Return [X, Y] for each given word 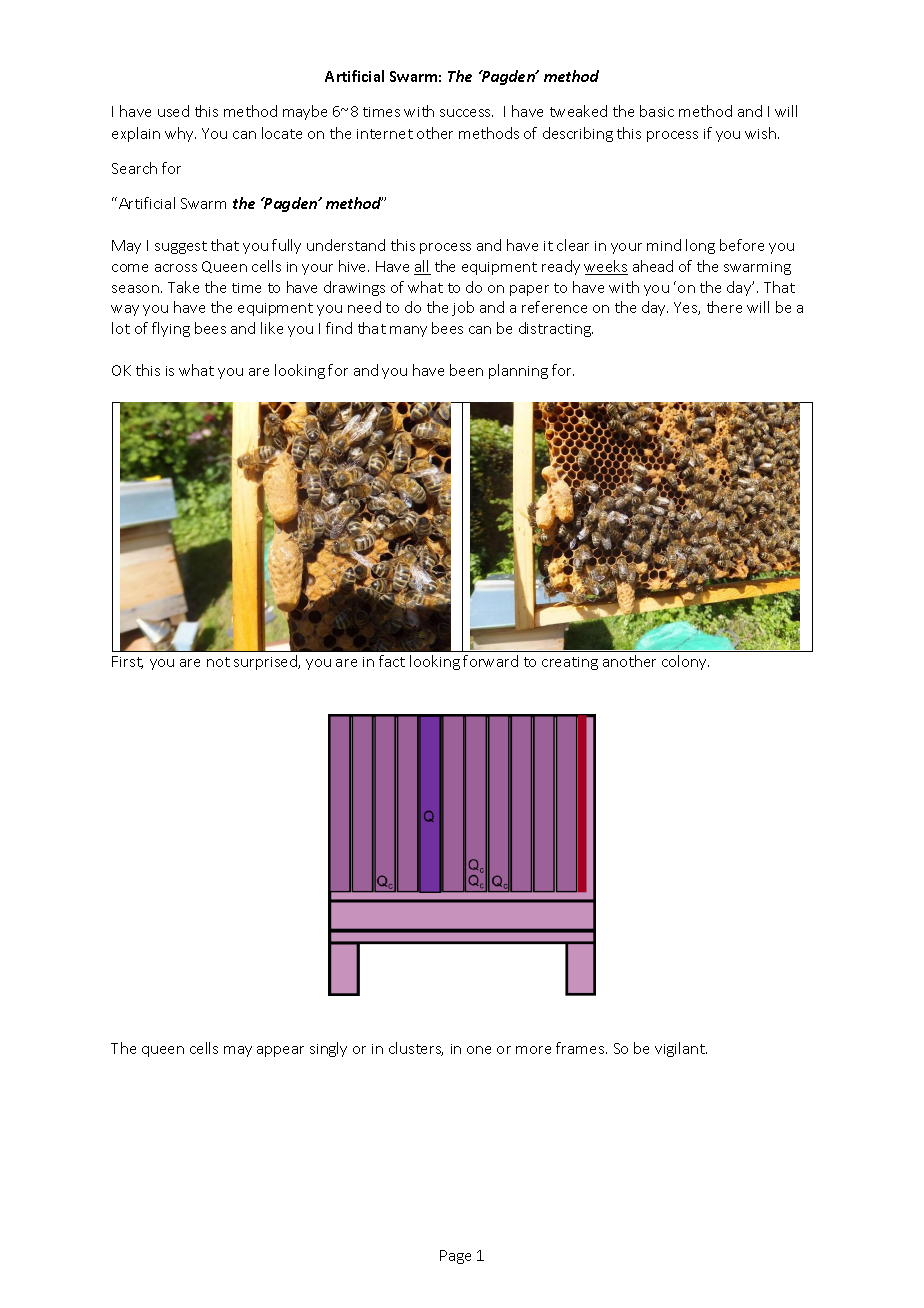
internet [385, 134]
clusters [416, 1049]
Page [455, 1257]
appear [280, 1051]
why [180, 134]
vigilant [681, 1049]
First [127, 662]
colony [685, 662]
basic [657, 111]
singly [328, 1049]
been [466, 370]
